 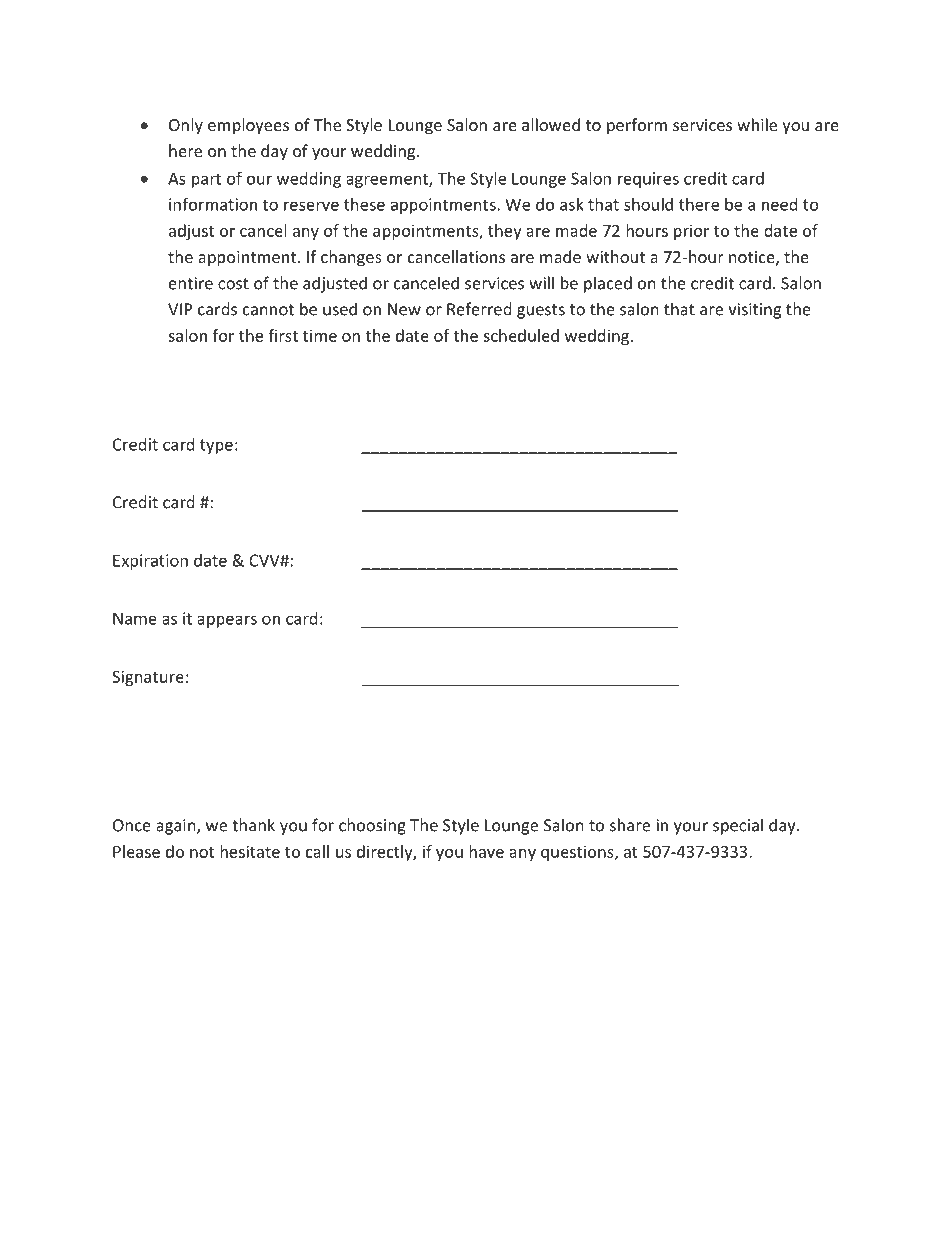 I want to click on Only, so click(x=186, y=126).
